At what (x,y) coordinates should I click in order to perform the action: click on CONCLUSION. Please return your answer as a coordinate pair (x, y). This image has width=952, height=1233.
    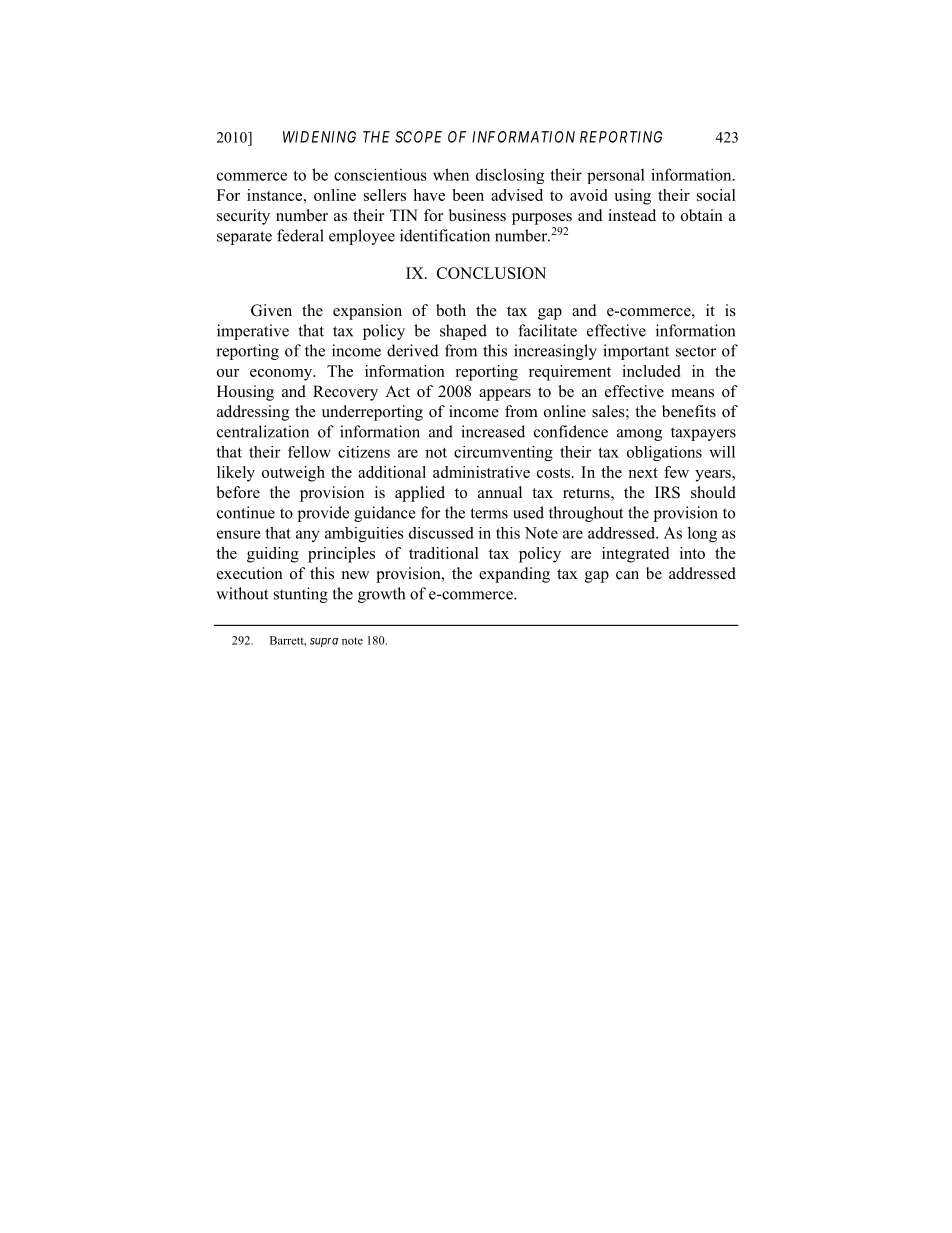
    Looking at the image, I should click on (491, 273).
